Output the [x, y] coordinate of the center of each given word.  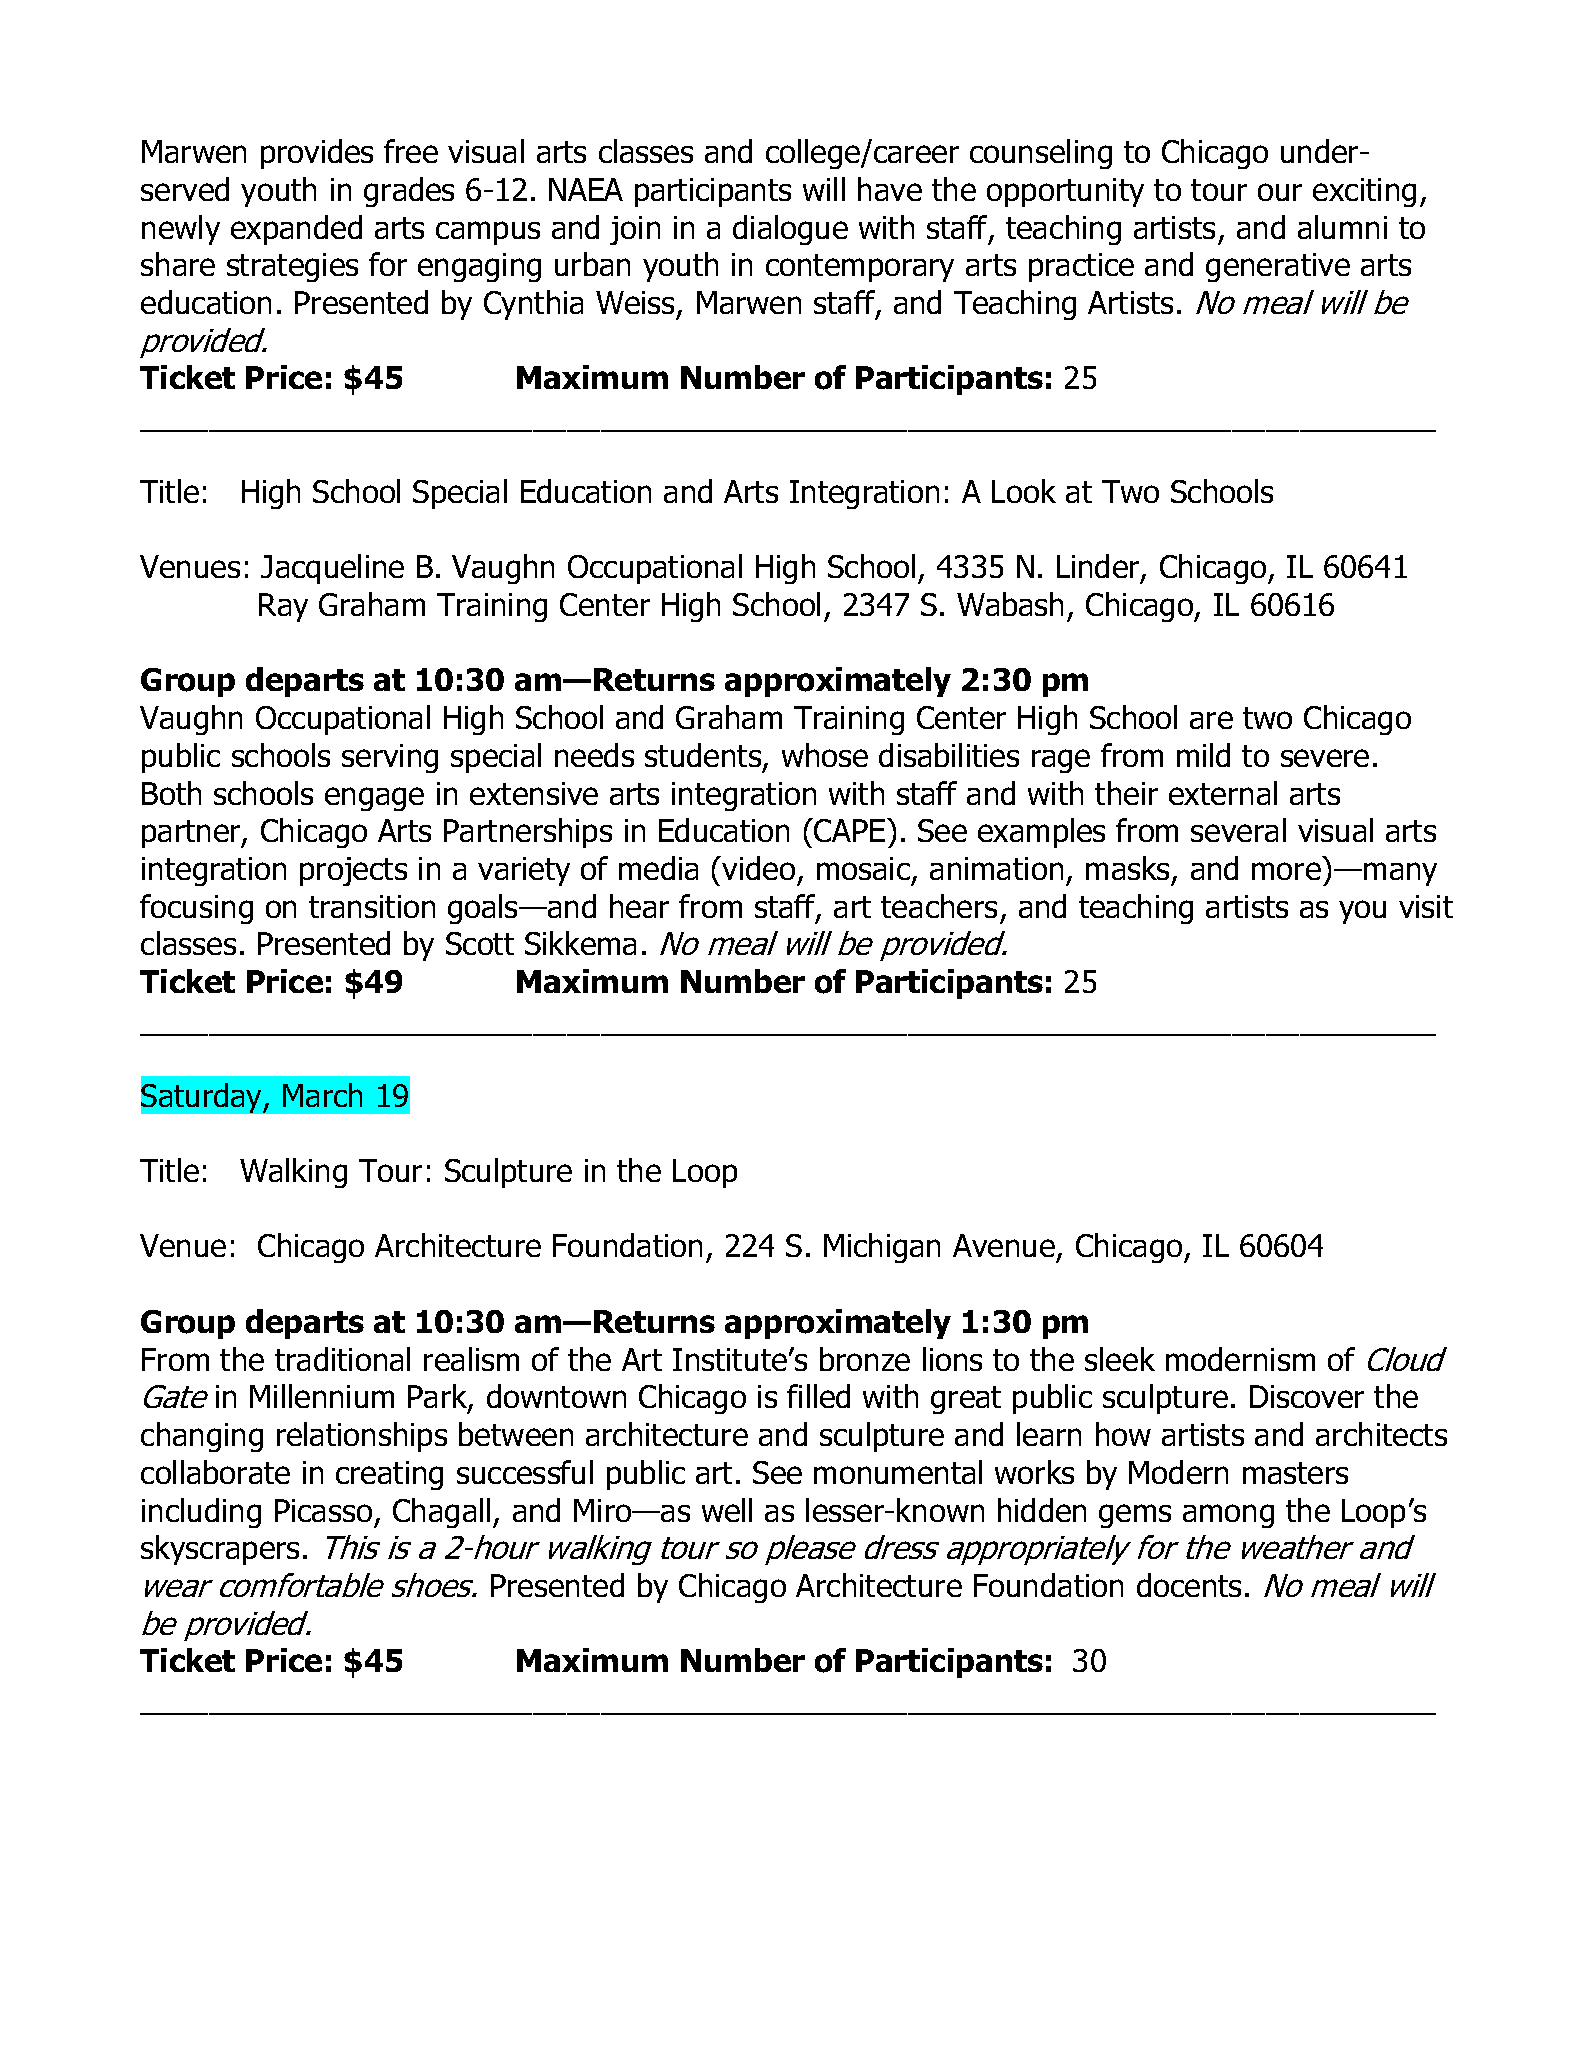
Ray [283, 607]
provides [317, 154]
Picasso [323, 1510]
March [322, 1095]
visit [1426, 906]
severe [1325, 758]
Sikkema [580, 943]
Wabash [1010, 604]
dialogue [790, 230]
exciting [1364, 192]
